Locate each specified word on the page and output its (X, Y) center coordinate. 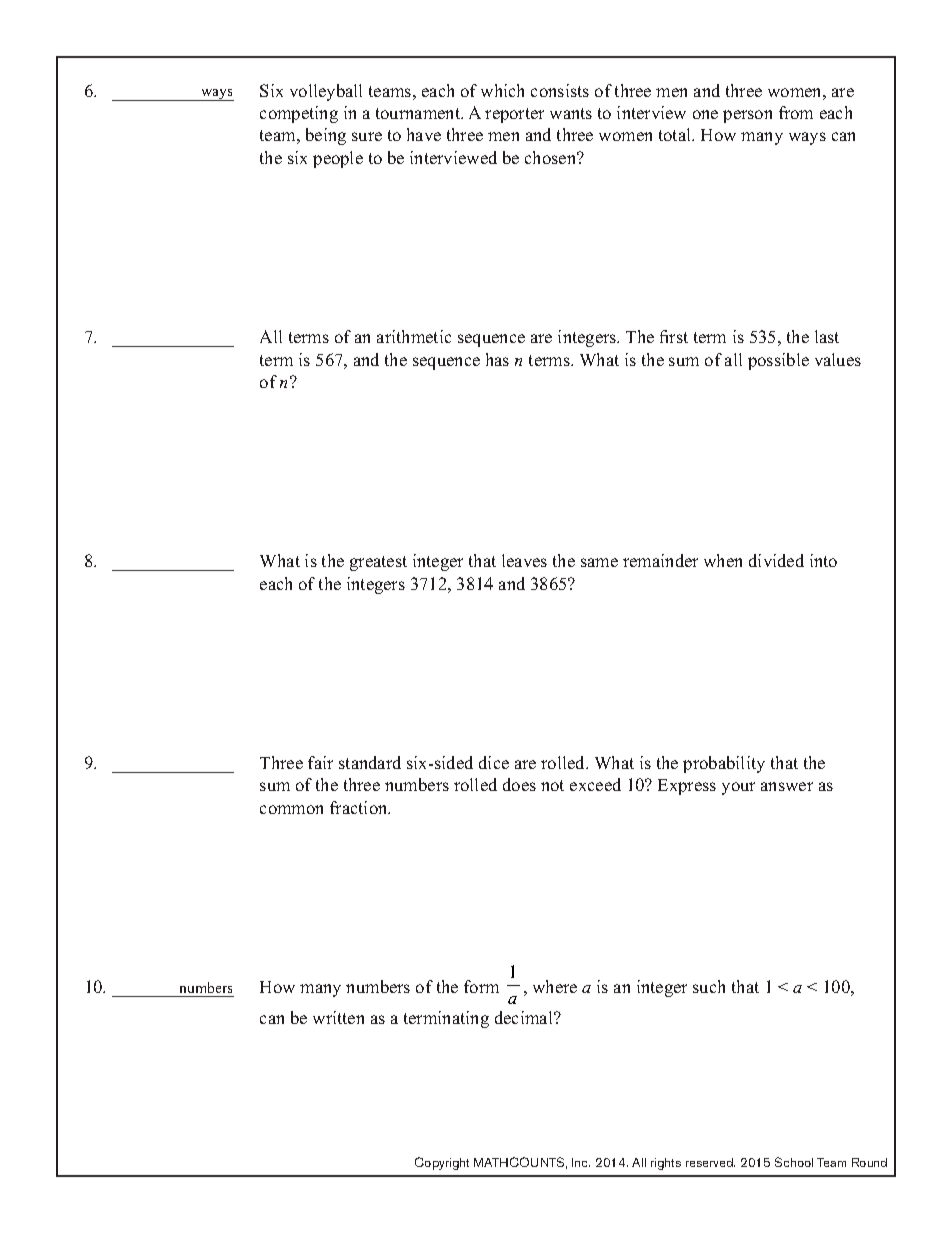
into (823, 560)
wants (571, 113)
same (599, 562)
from (796, 112)
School (794, 1162)
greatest (378, 563)
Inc (581, 1162)
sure (367, 136)
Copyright (442, 1163)
